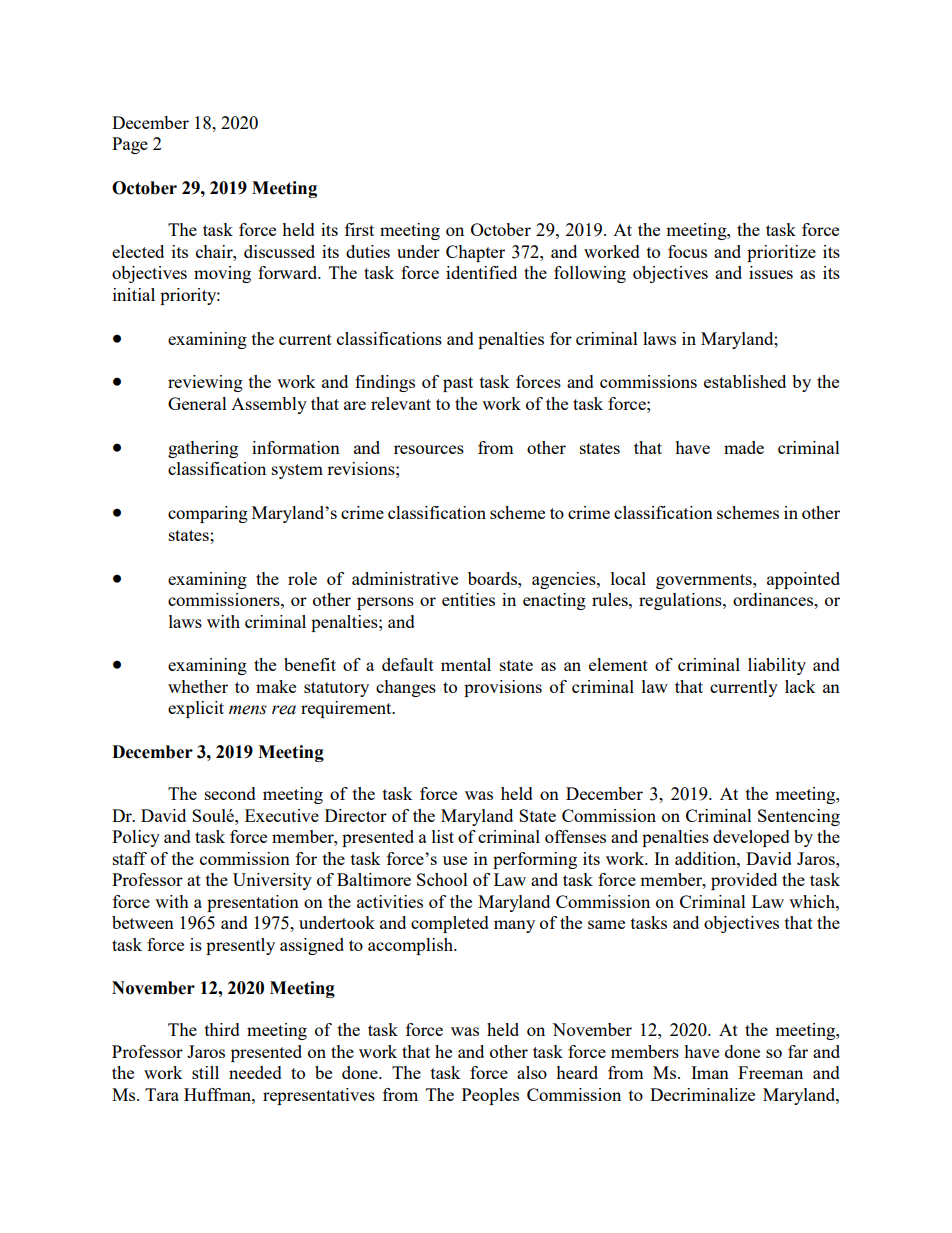 The image size is (952, 1233). Describe the element at coordinates (130, 145) in the document. I see `Page` at that location.
